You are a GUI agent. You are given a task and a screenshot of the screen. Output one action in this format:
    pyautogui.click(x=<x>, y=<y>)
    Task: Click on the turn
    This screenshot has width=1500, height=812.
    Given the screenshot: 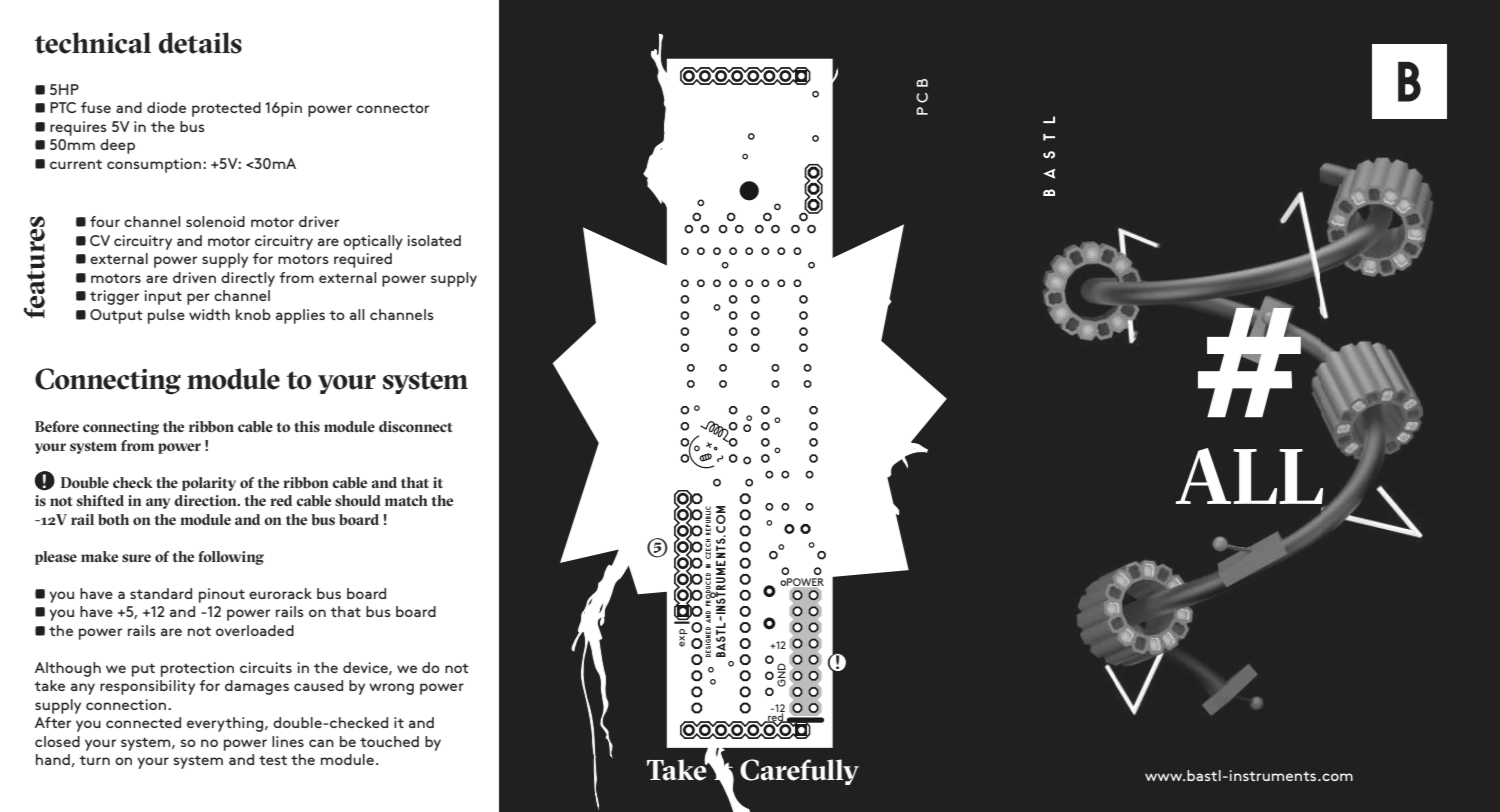 What is the action you would take?
    pyautogui.click(x=94, y=760)
